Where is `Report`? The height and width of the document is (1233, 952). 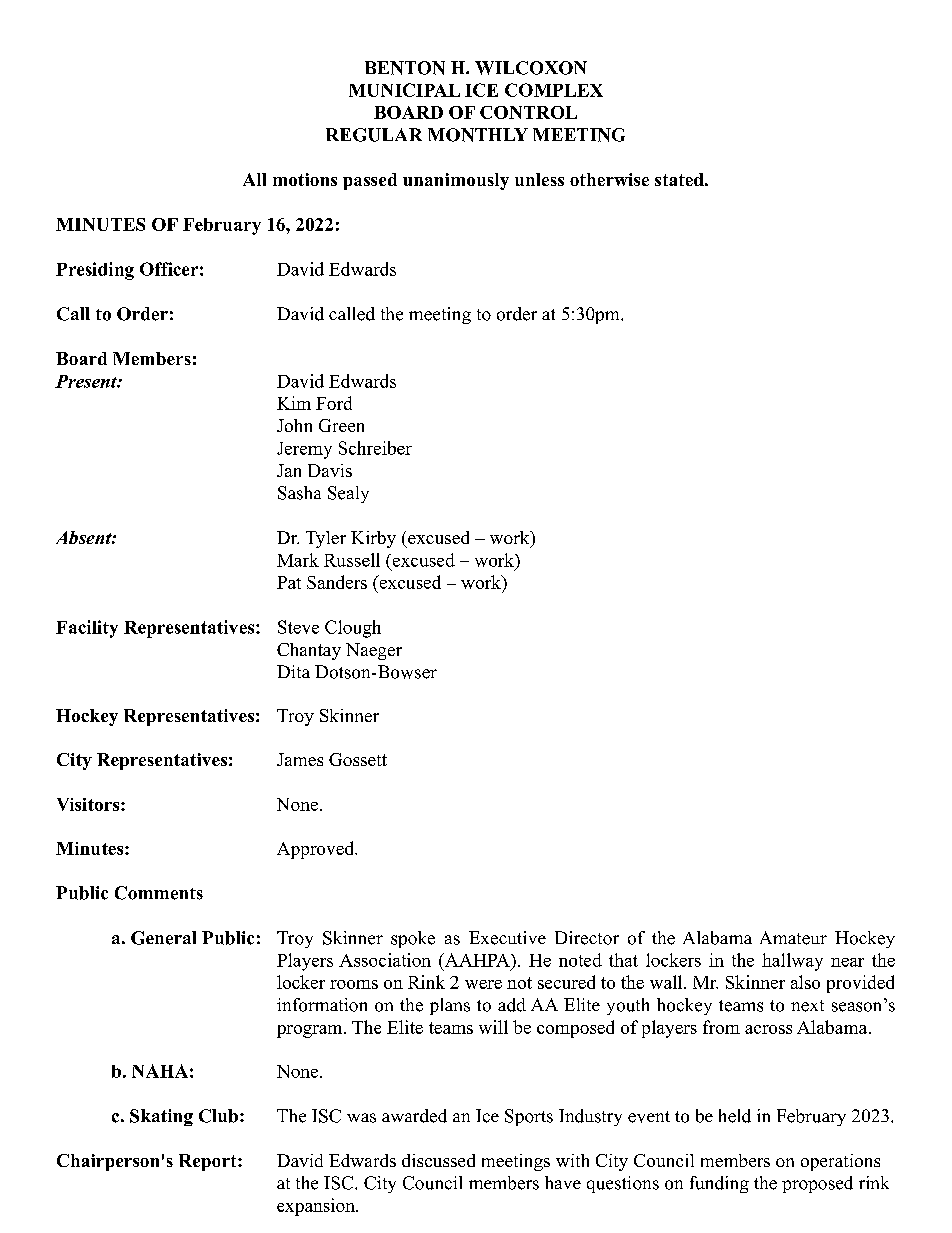
Report is located at coordinates (209, 1162).
